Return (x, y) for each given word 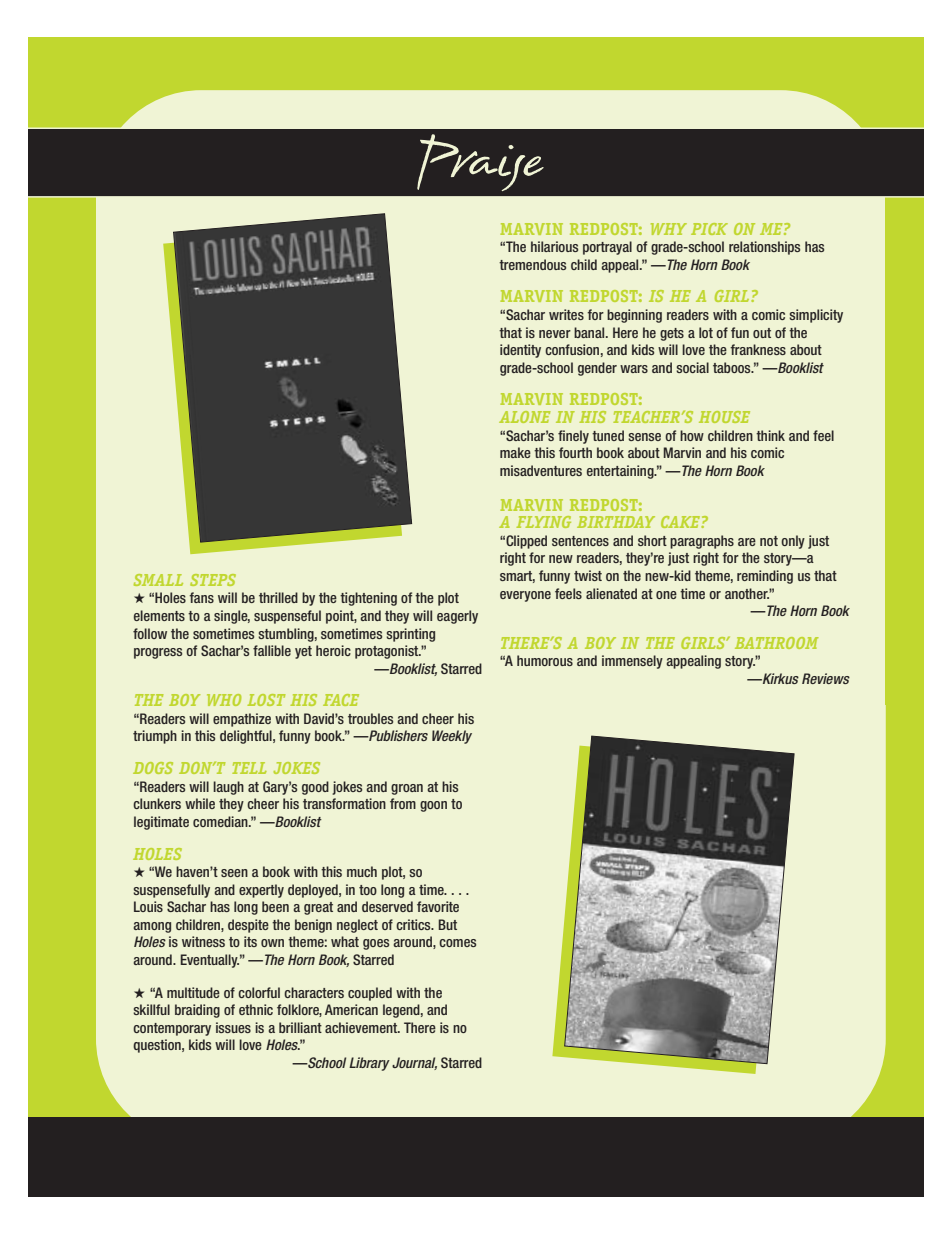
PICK (709, 229)
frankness (758, 349)
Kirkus (780, 678)
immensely (632, 662)
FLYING (543, 522)
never (555, 334)
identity (520, 351)
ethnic (256, 1009)
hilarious (554, 246)
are (747, 542)
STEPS (213, 580)
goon (433, 806)
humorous (545, 660)
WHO (224, 700)
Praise (480, 162)
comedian (221, 821)
